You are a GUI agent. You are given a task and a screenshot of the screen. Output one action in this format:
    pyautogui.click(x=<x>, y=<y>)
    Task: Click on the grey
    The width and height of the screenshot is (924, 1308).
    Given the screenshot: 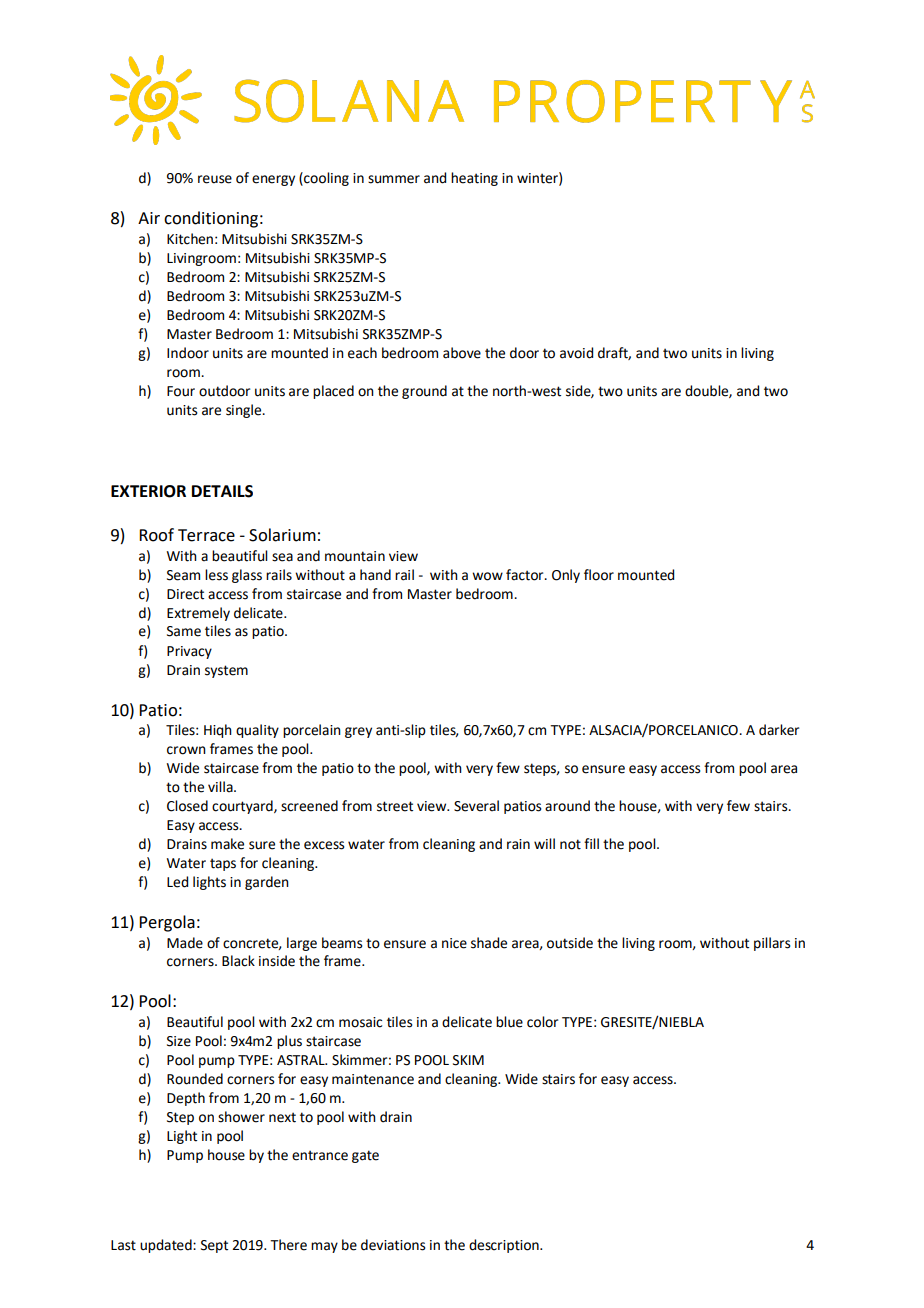 What is the action you would take?
    pyautogui.click(x=358, y=732)
